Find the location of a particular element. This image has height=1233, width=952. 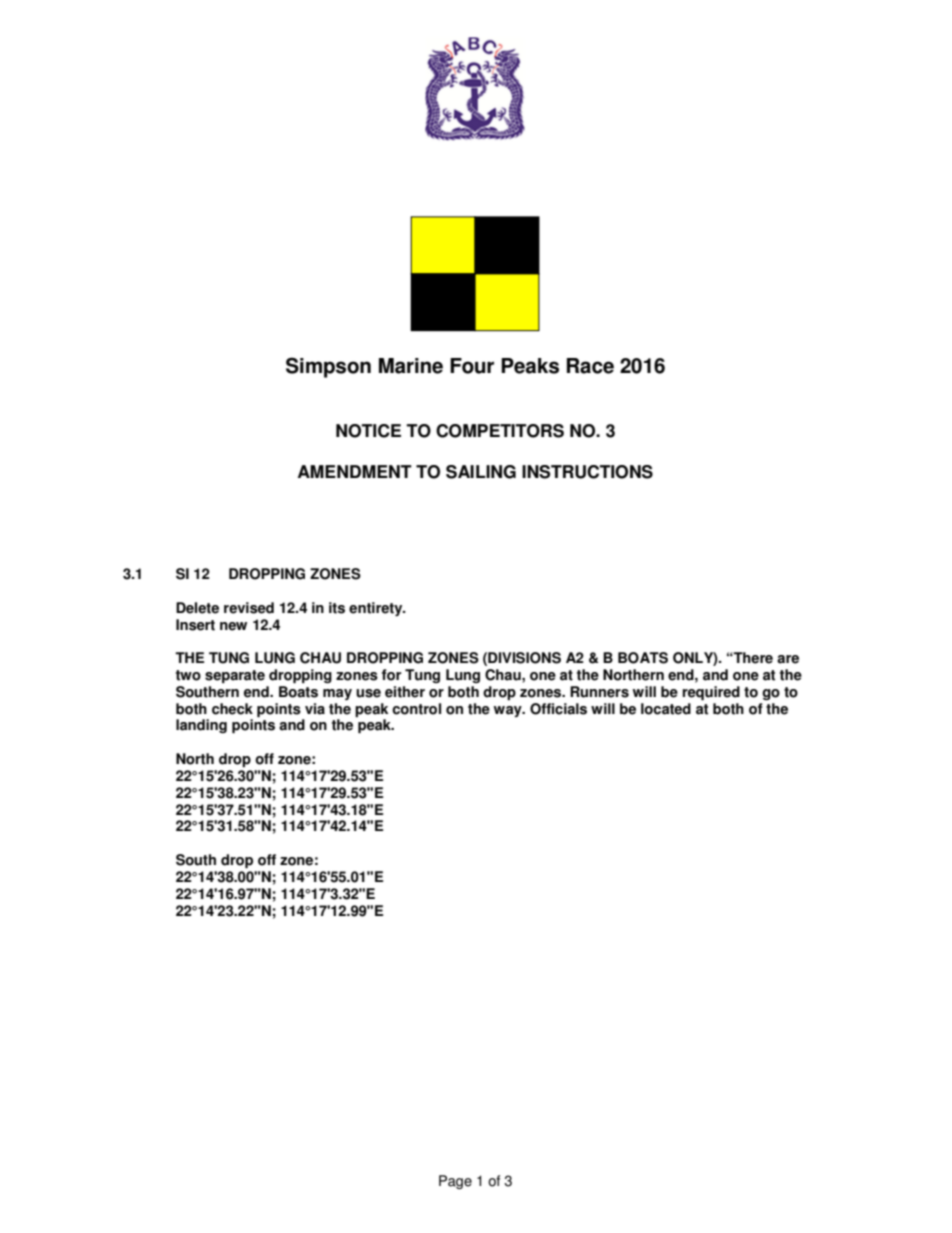

required is located at coordinates (711, 693).
